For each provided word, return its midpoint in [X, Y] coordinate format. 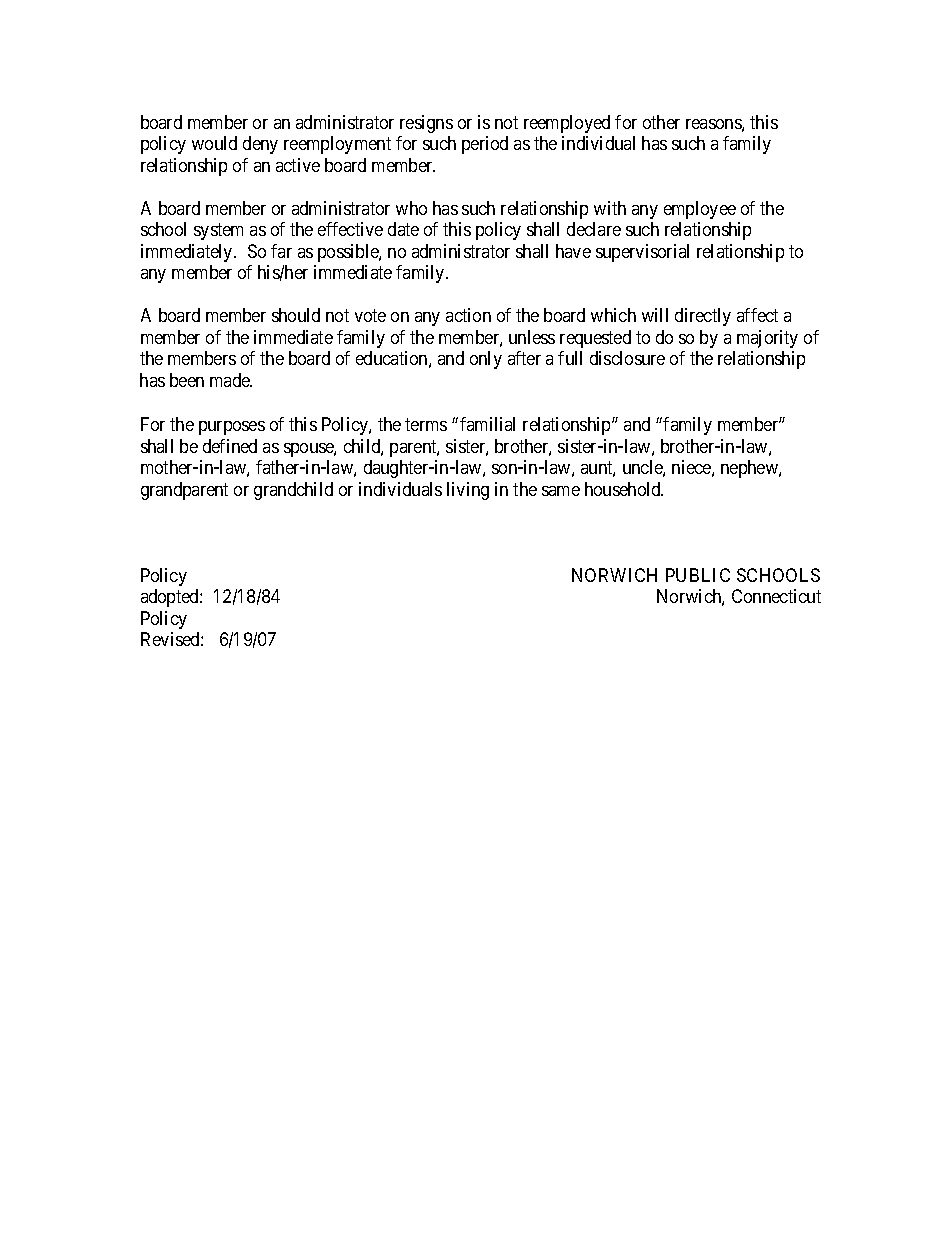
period [485, 145]
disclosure [627, 358]
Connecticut [776, 596]
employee [700, 210]
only [486, 360]
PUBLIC [698, 575]
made [231, 380]
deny [260, 145]
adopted [171, 598]
